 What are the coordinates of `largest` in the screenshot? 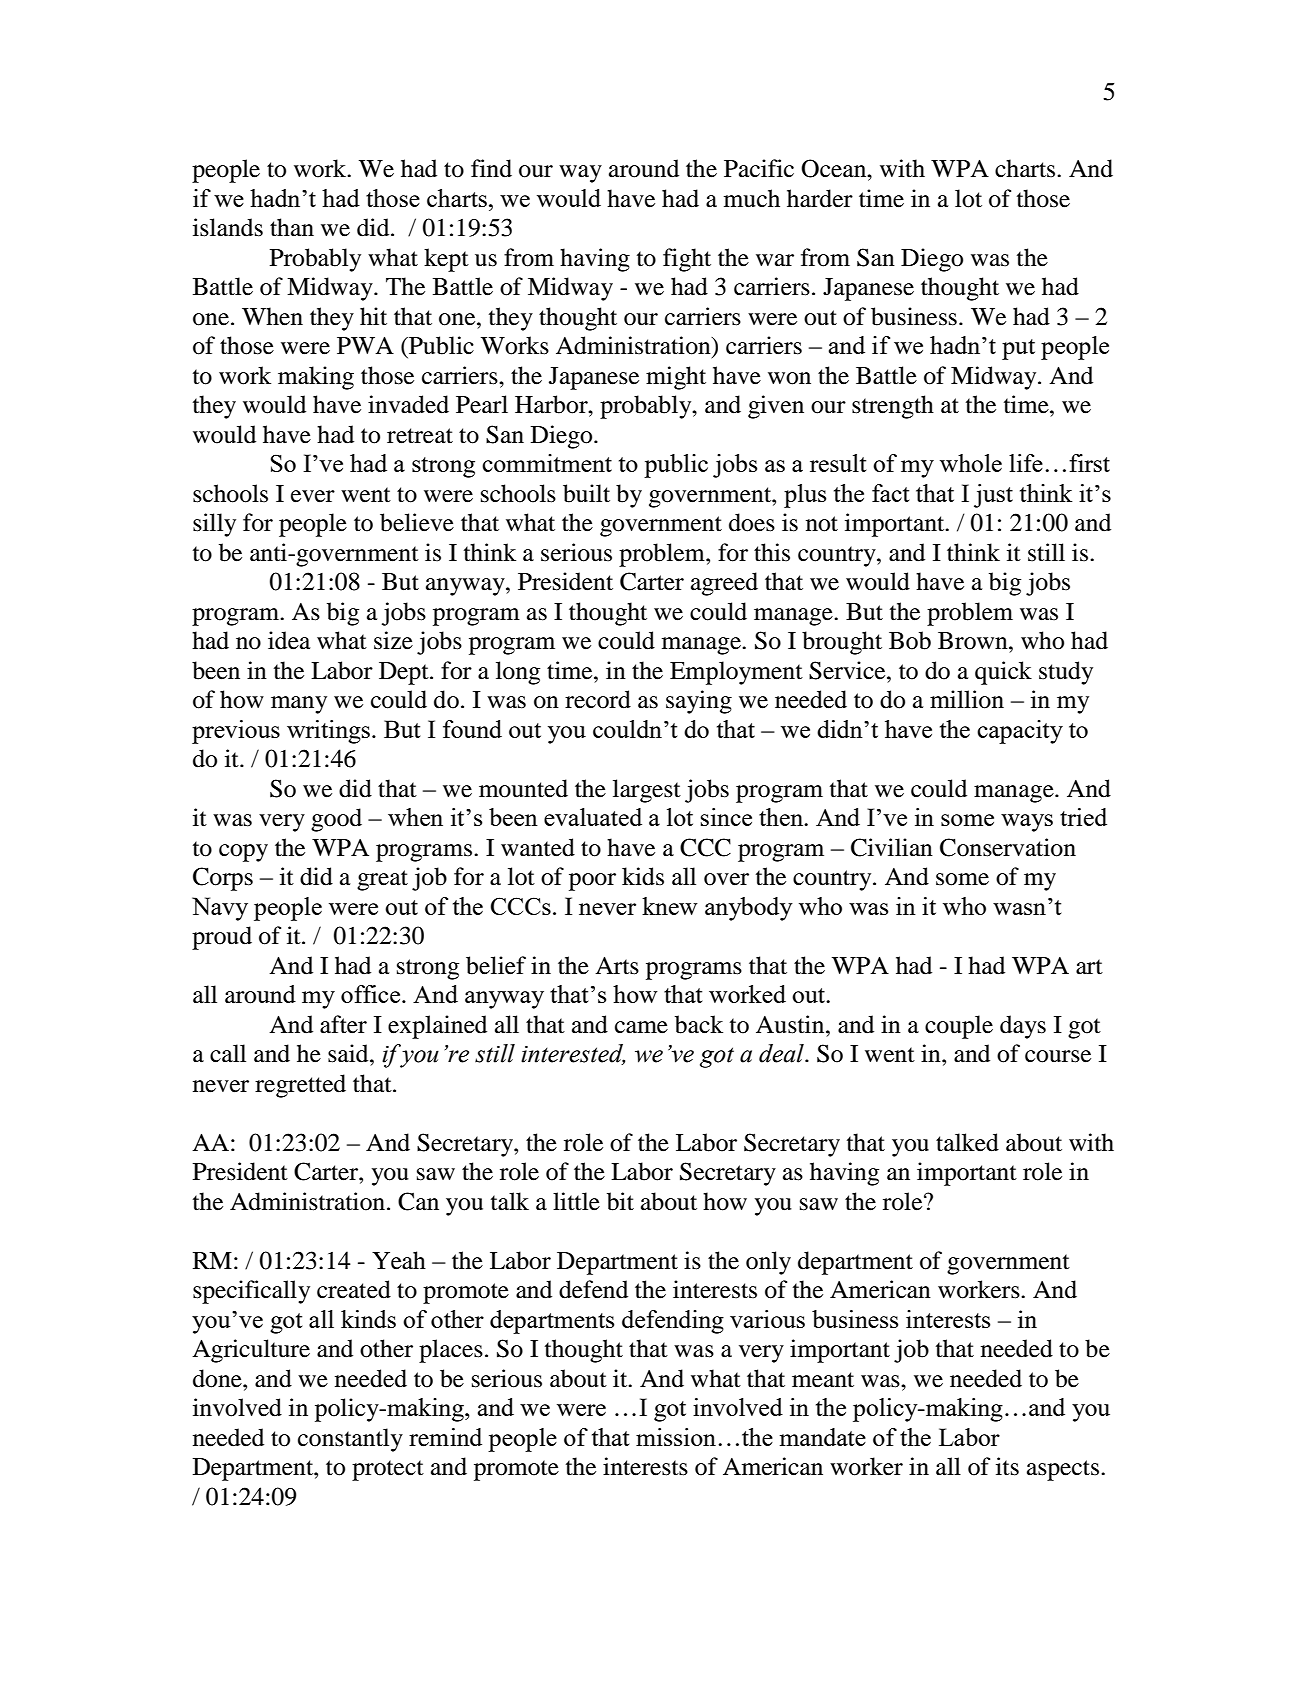 It's located at (647, 791).
